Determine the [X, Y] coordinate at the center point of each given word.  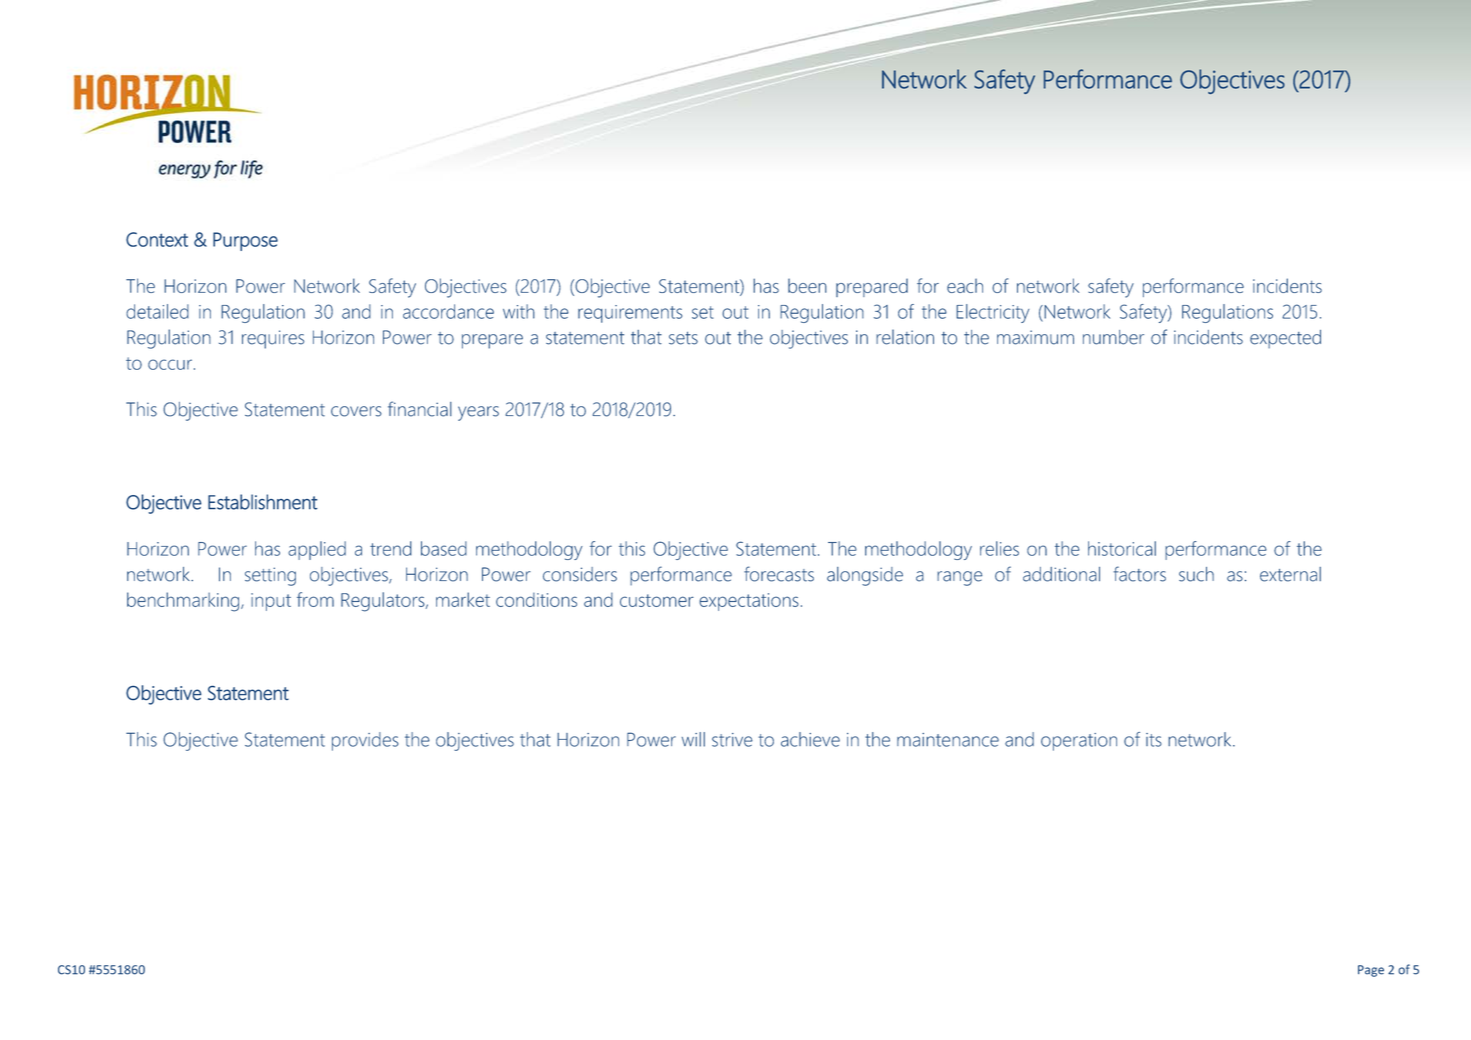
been [807, 285]
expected [1285, 339]
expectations [749, 602]
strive [732, 740]
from [315, 599]
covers [356, 411]
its [1154, 740]
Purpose [245, 241]
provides [365, 741]
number [1113, 337]
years [478, 413]
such [1196, 574]
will [693, 739]
